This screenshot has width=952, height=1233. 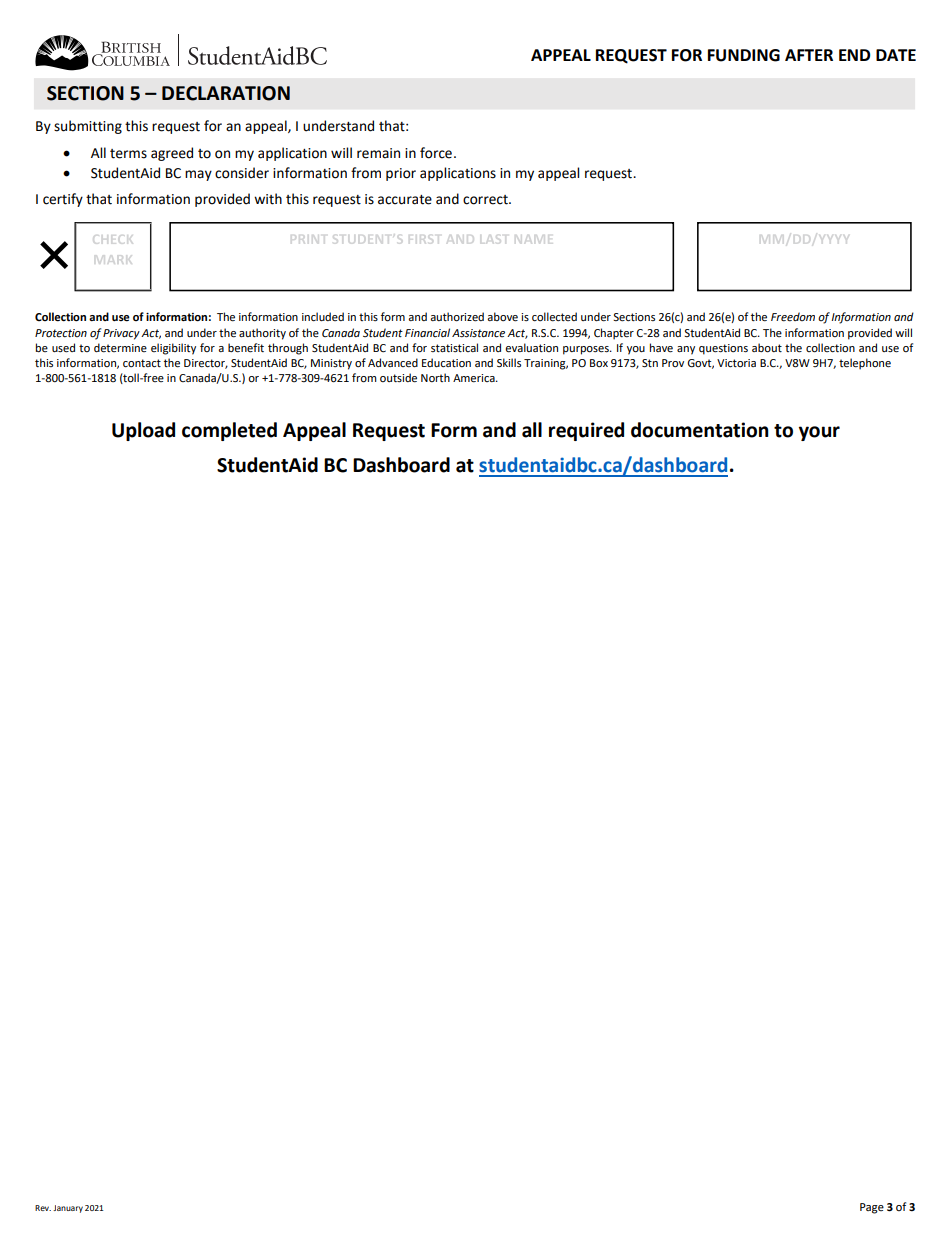 I want to click on Education, so click(x=446, y=362).
